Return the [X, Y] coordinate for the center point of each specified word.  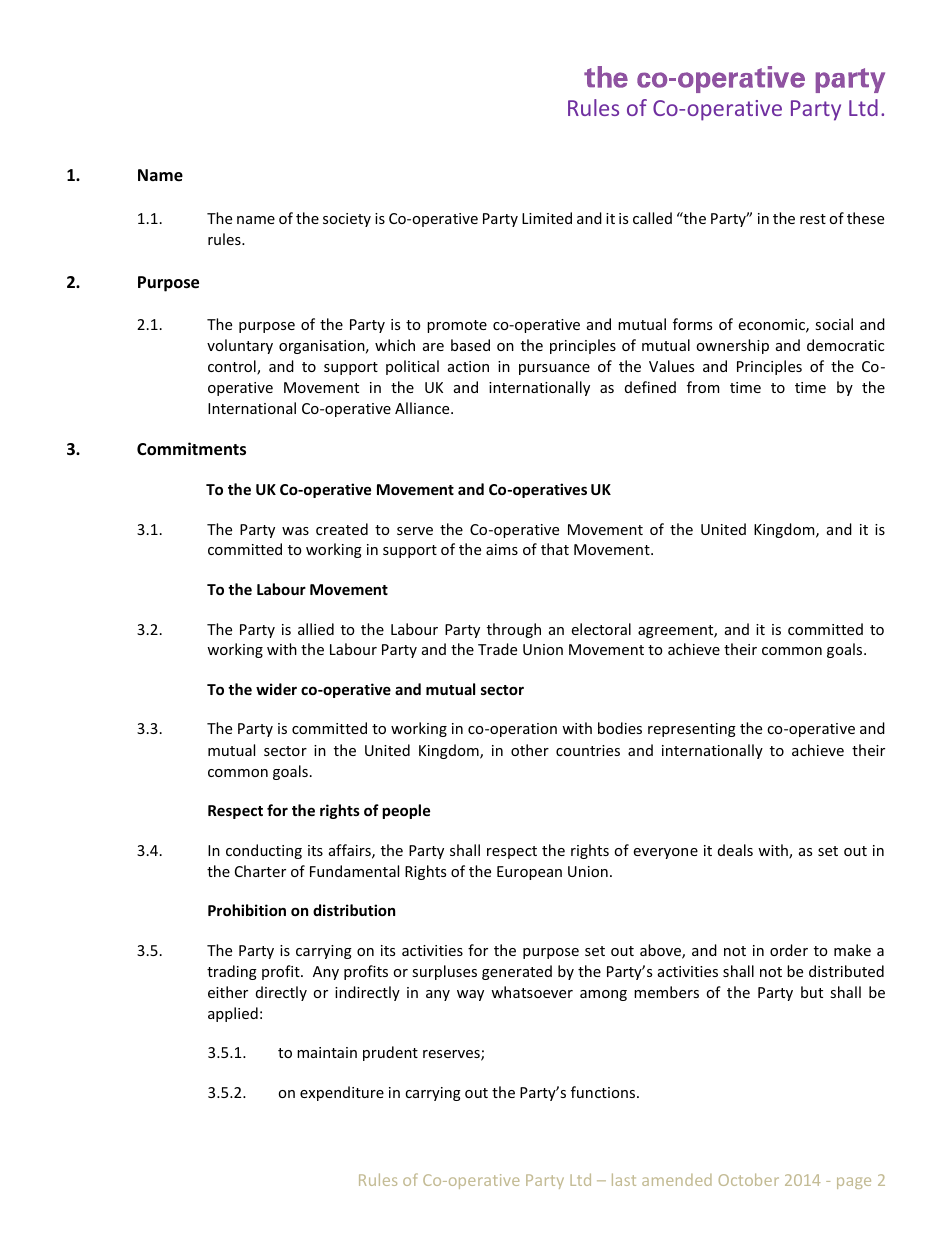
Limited [547, 218]
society [347, 220]
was [295, 531]
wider [276, 689]
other [530, 750]
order [789, 950]
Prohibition [247, 910]
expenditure [342, 1093]
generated [517, 972]
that [555, 549]
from [703, 387]
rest [813, 219]
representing [692, 730]
